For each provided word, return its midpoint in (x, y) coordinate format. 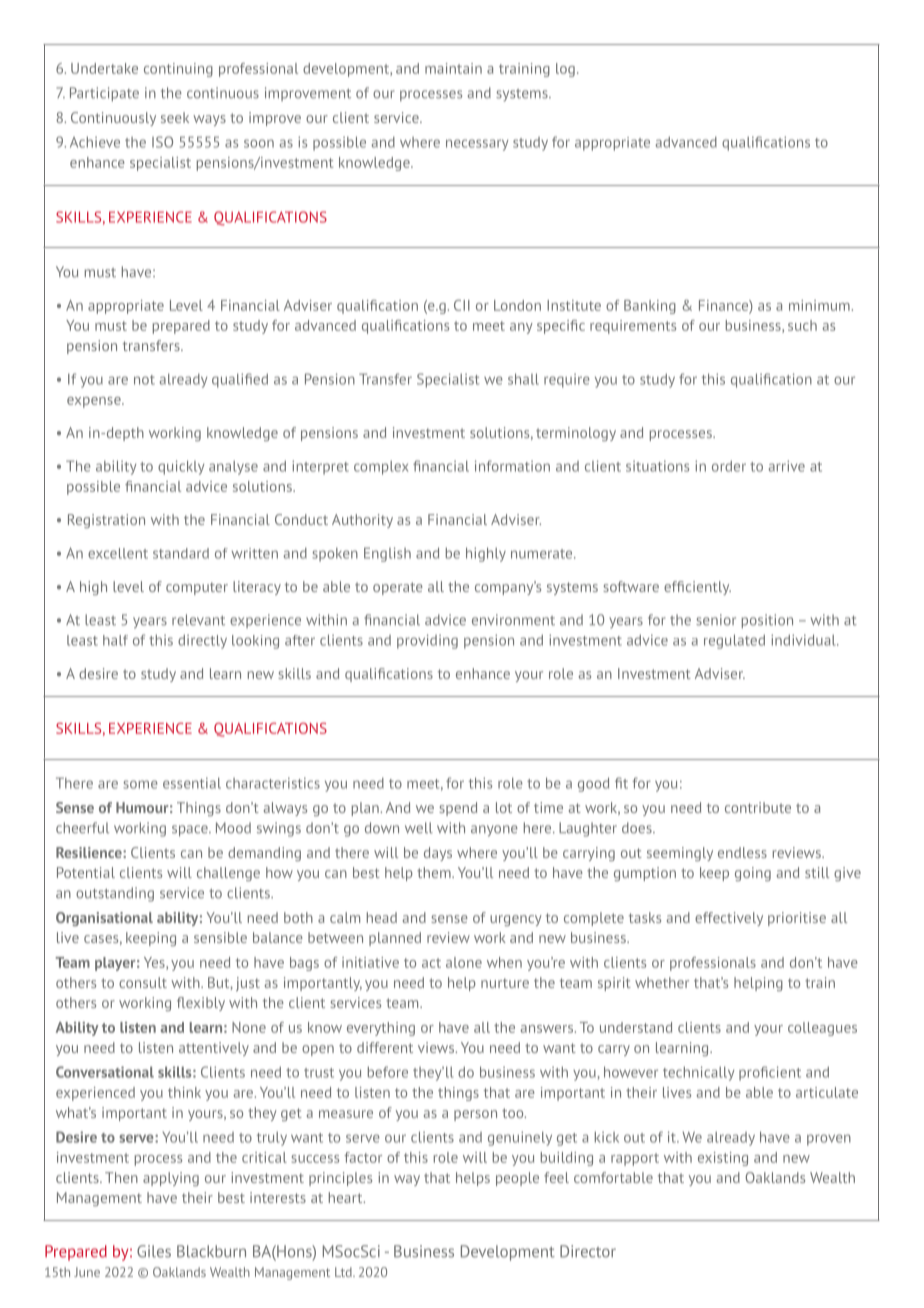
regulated (734, 641)
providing (427, 641)
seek (175, 117)
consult (143, 982)
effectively (729, 919)
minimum (819, 305)
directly (202, 642)
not (144, 380)
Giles (154, 1251)
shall (523, 379)
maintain (453, 68)
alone (464, 962)
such (802, 325)
